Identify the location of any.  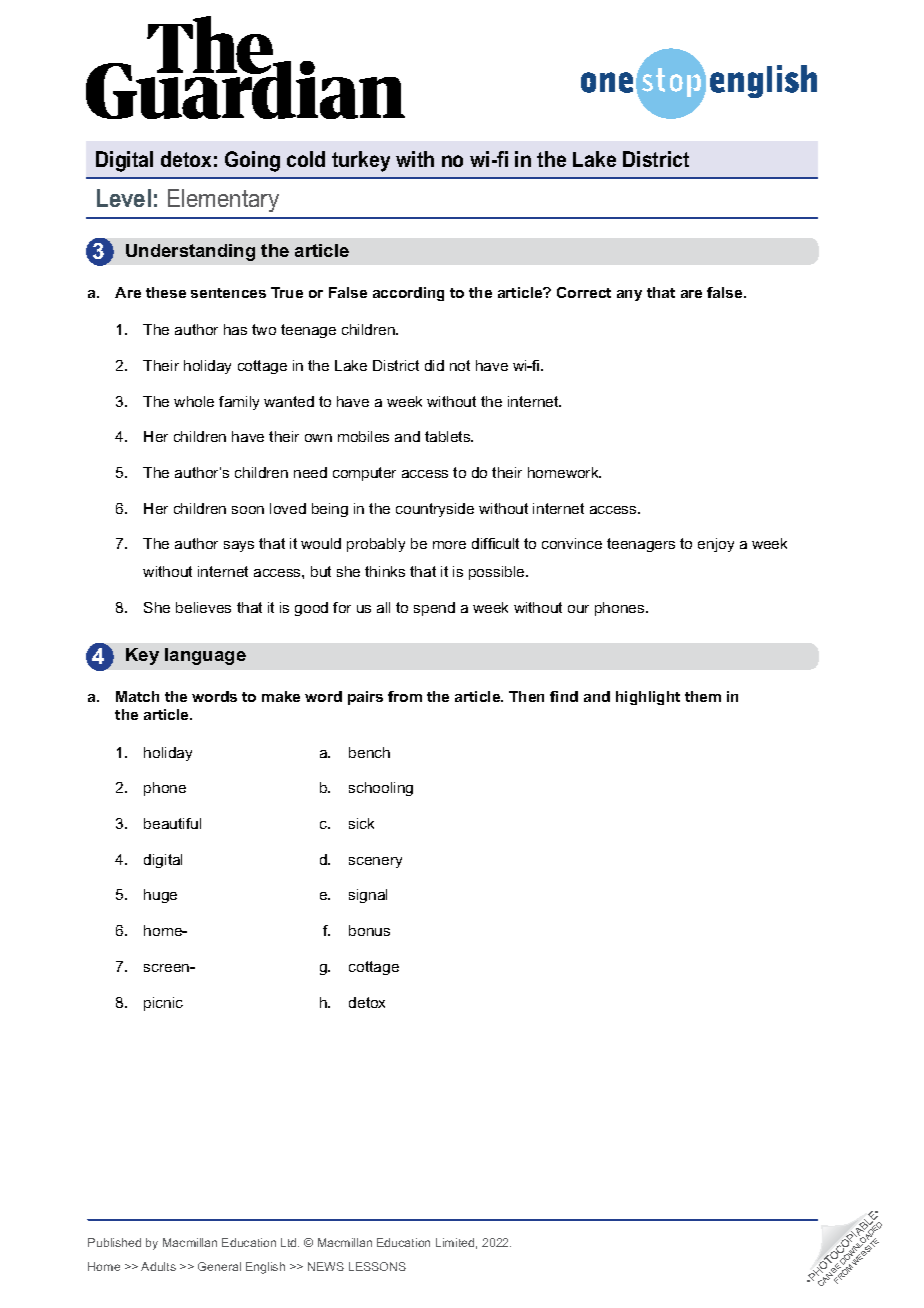
(629, 295).
